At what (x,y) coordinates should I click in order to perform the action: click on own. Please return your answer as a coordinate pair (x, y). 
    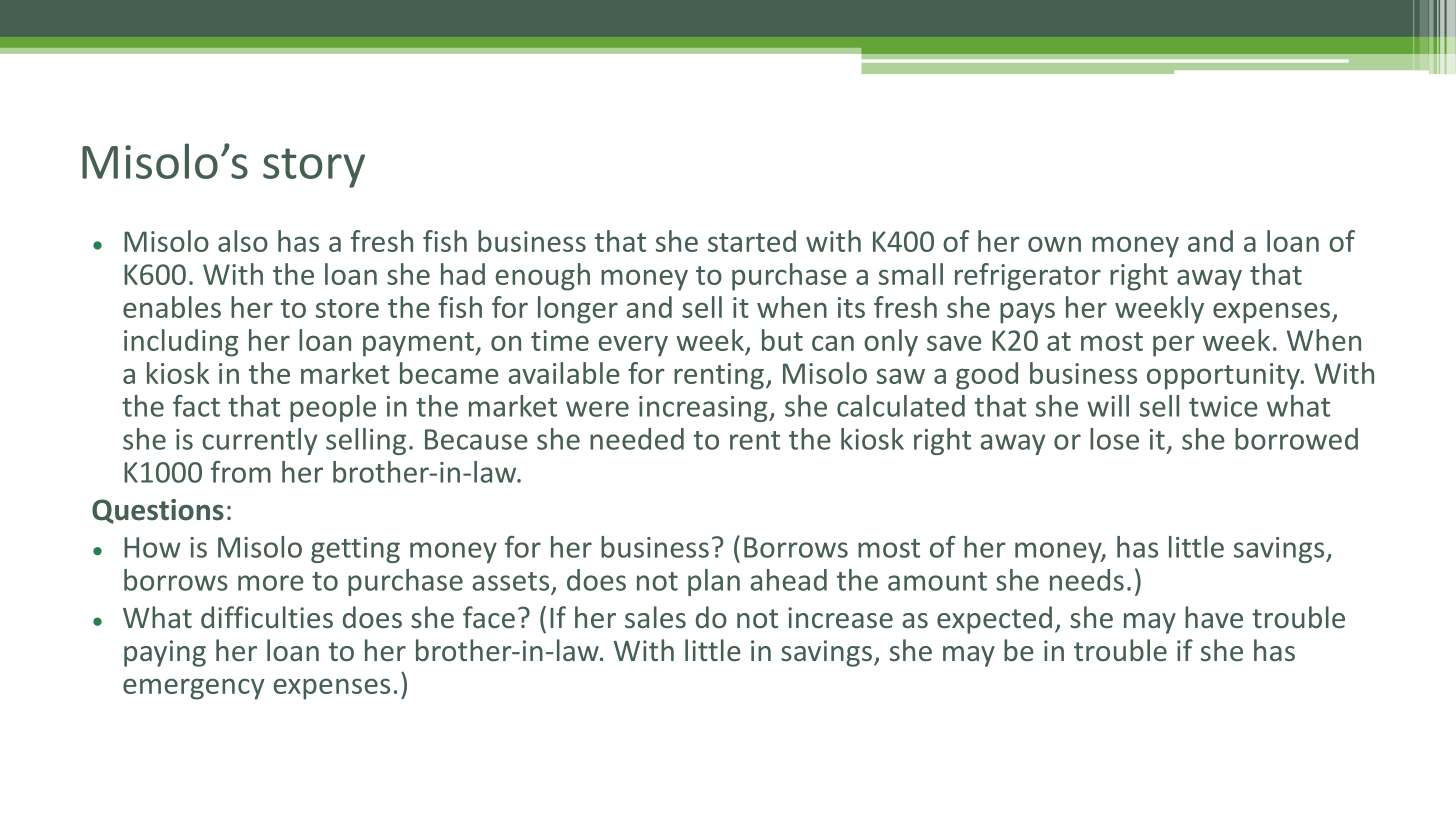
    Looking at the image, I should click on (1054, 244).
